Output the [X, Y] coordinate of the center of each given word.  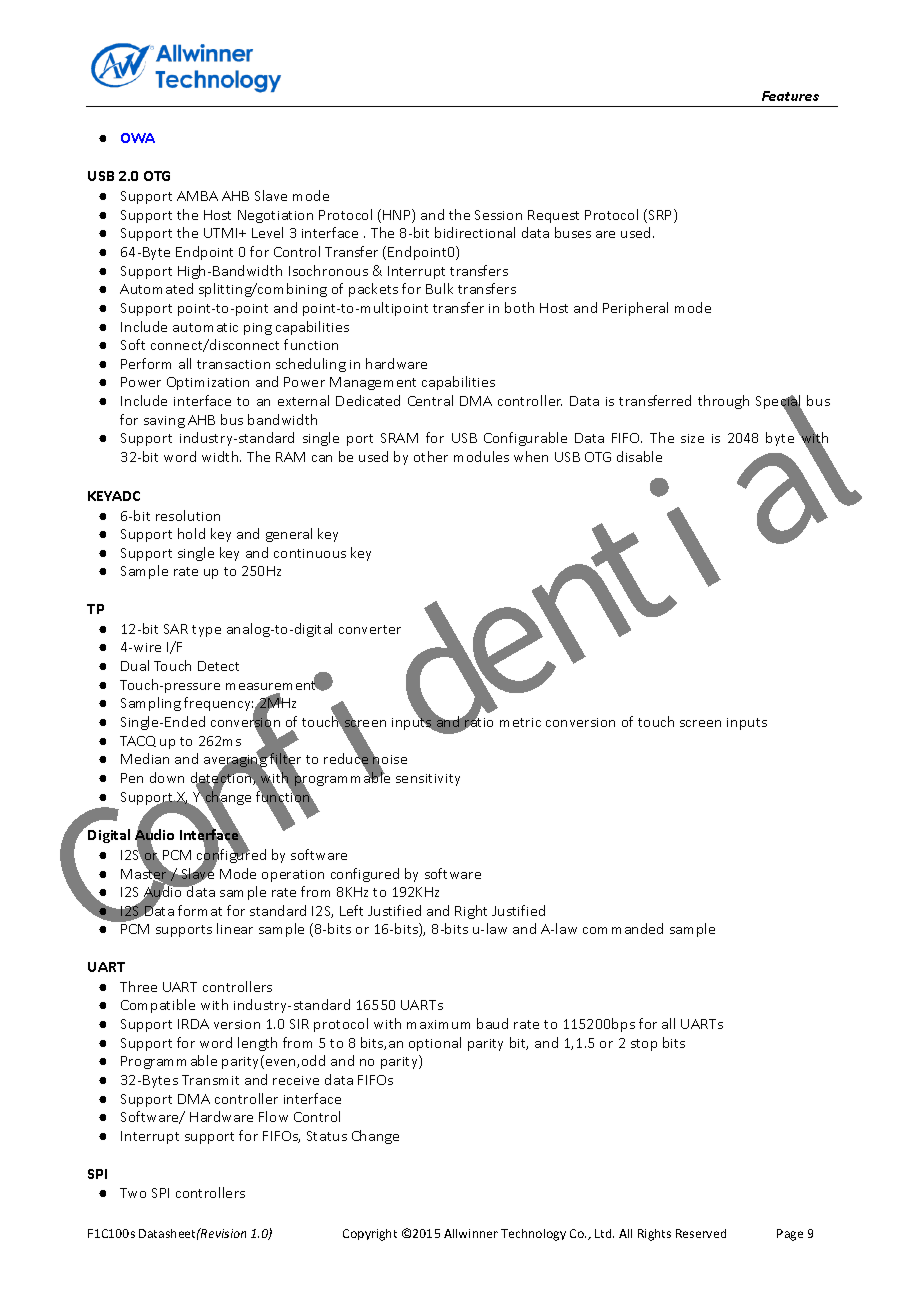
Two [133, 1193]
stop [644, 1045]
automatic [205, 327]
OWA [138, 138]
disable [639, 456]
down [167, 777]
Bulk [439, 288]
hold [191, 533]
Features [790, 96]
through [723, 402]
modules [481, 456]
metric [520, 722]
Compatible [158, 1006]
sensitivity [428, 780]
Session [498, 215]
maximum [438, 1024]
